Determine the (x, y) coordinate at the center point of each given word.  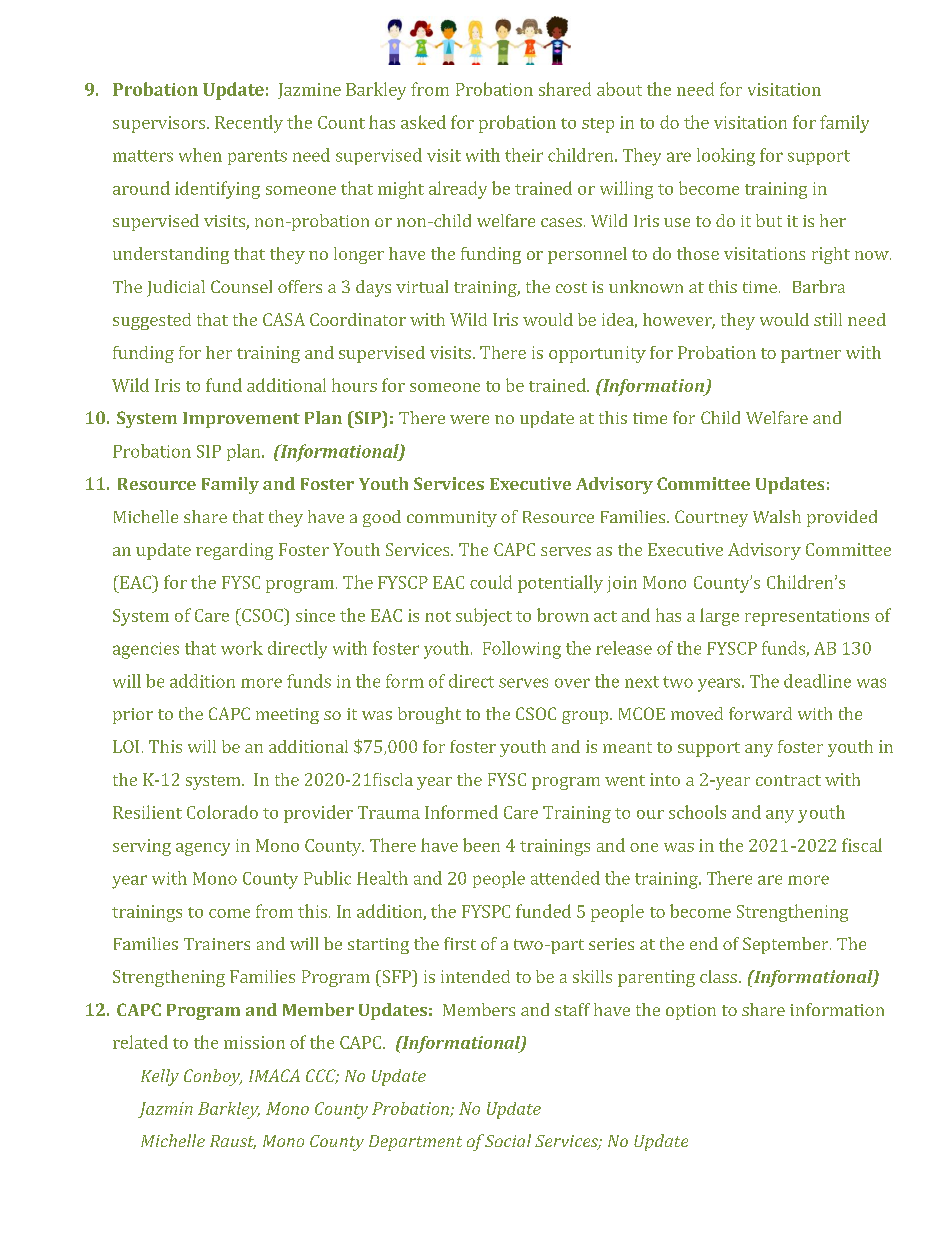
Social (508, 1140)
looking (726, 157)
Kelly (160, 1077)
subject (484, 617)
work (242, 648)
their (524, 155)
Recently (249, 124)
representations (807, 617)
